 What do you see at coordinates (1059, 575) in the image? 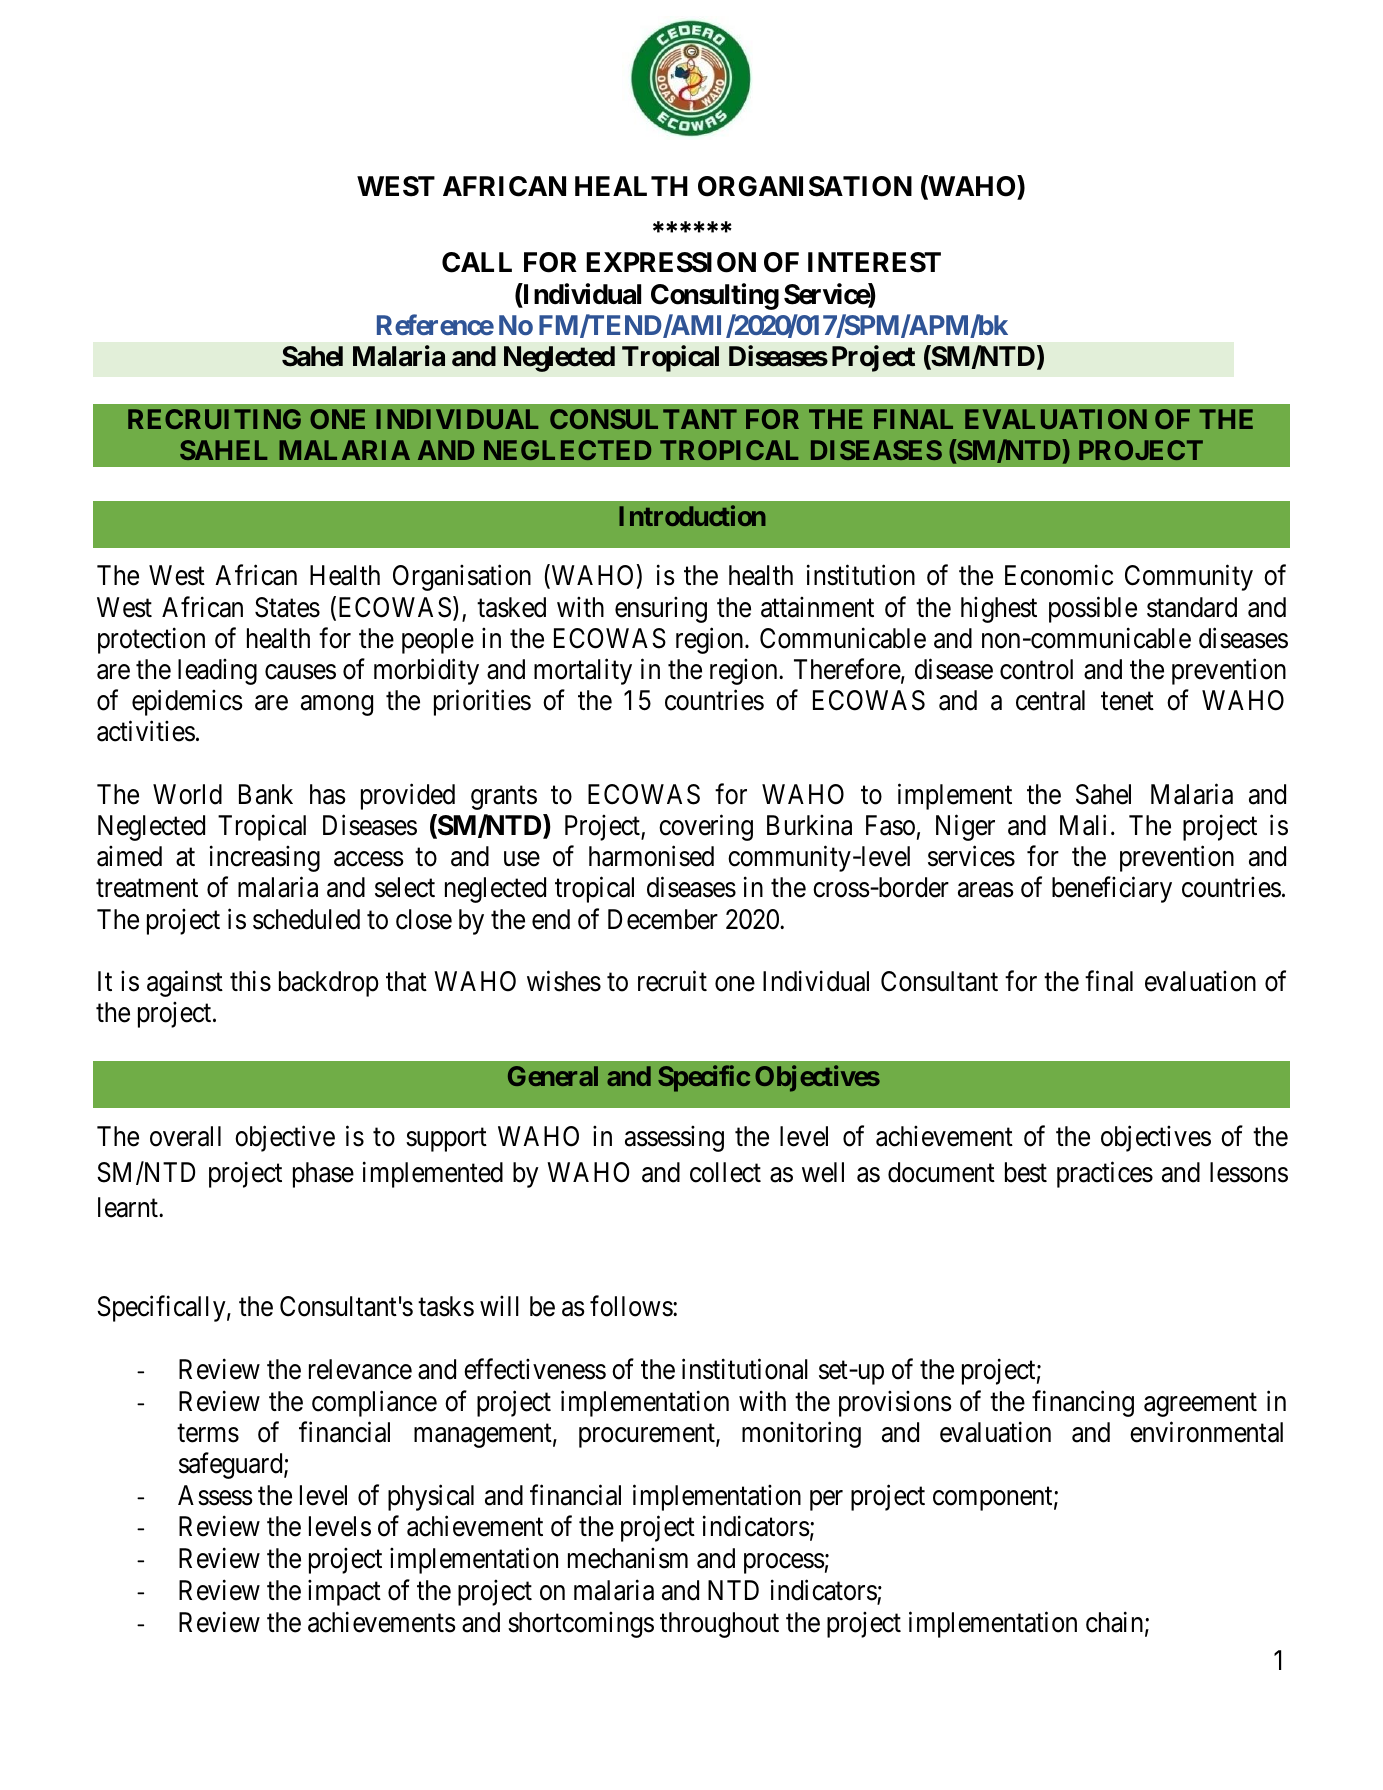
I see `Economic` at bounding box center [1059, 575].
